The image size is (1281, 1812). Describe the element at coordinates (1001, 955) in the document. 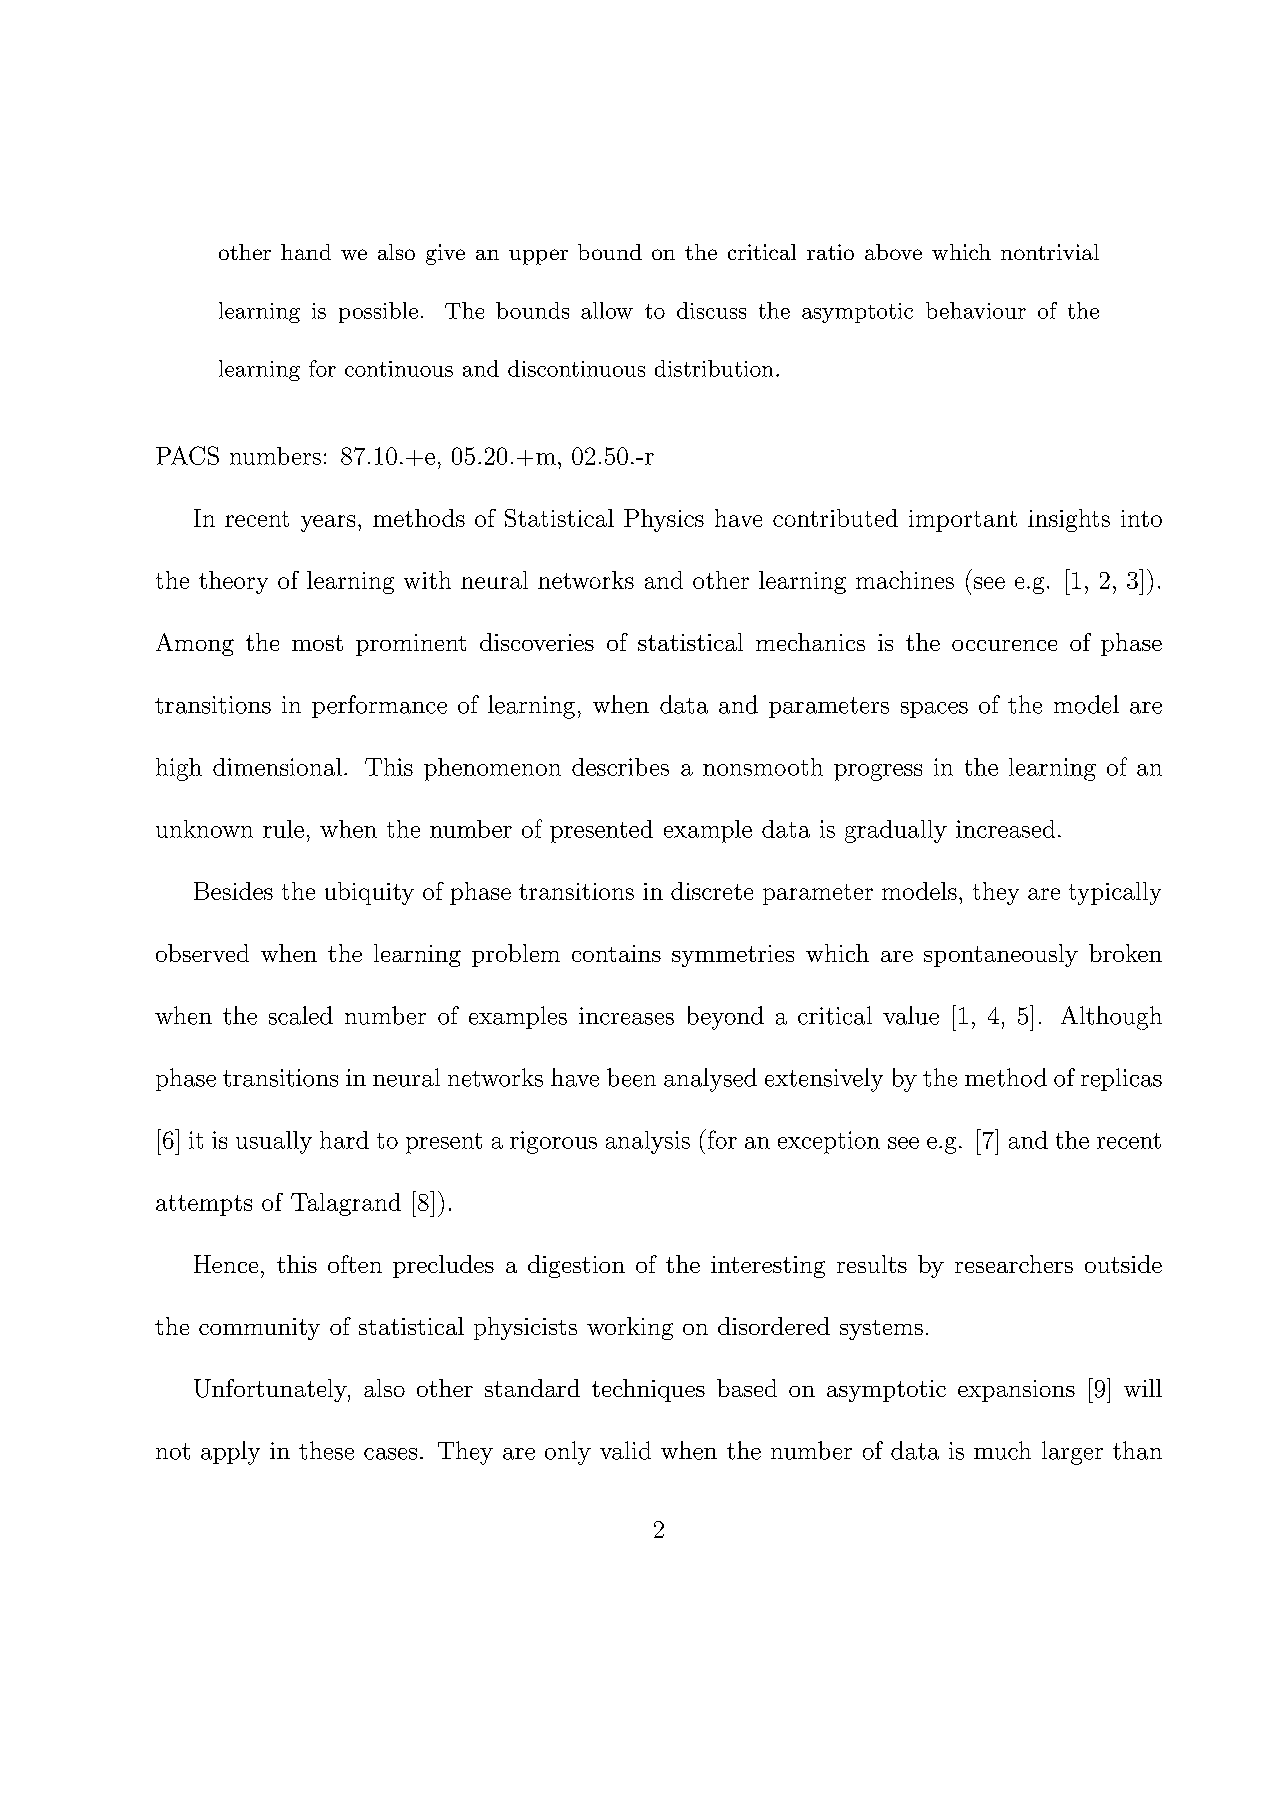

I see `spontaneously` at that location.
